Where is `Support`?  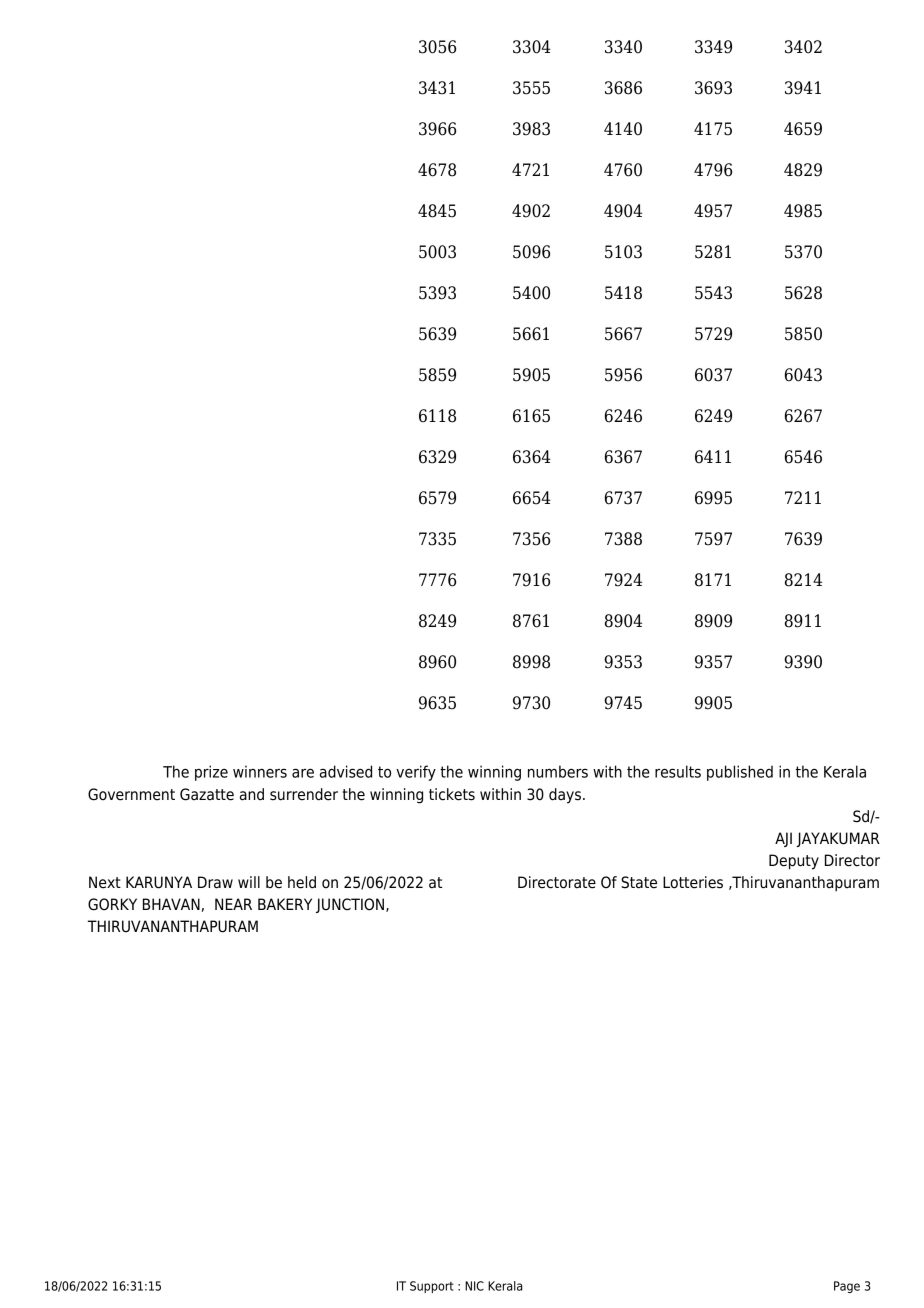
Support is located at coordinates (432, 1287).
